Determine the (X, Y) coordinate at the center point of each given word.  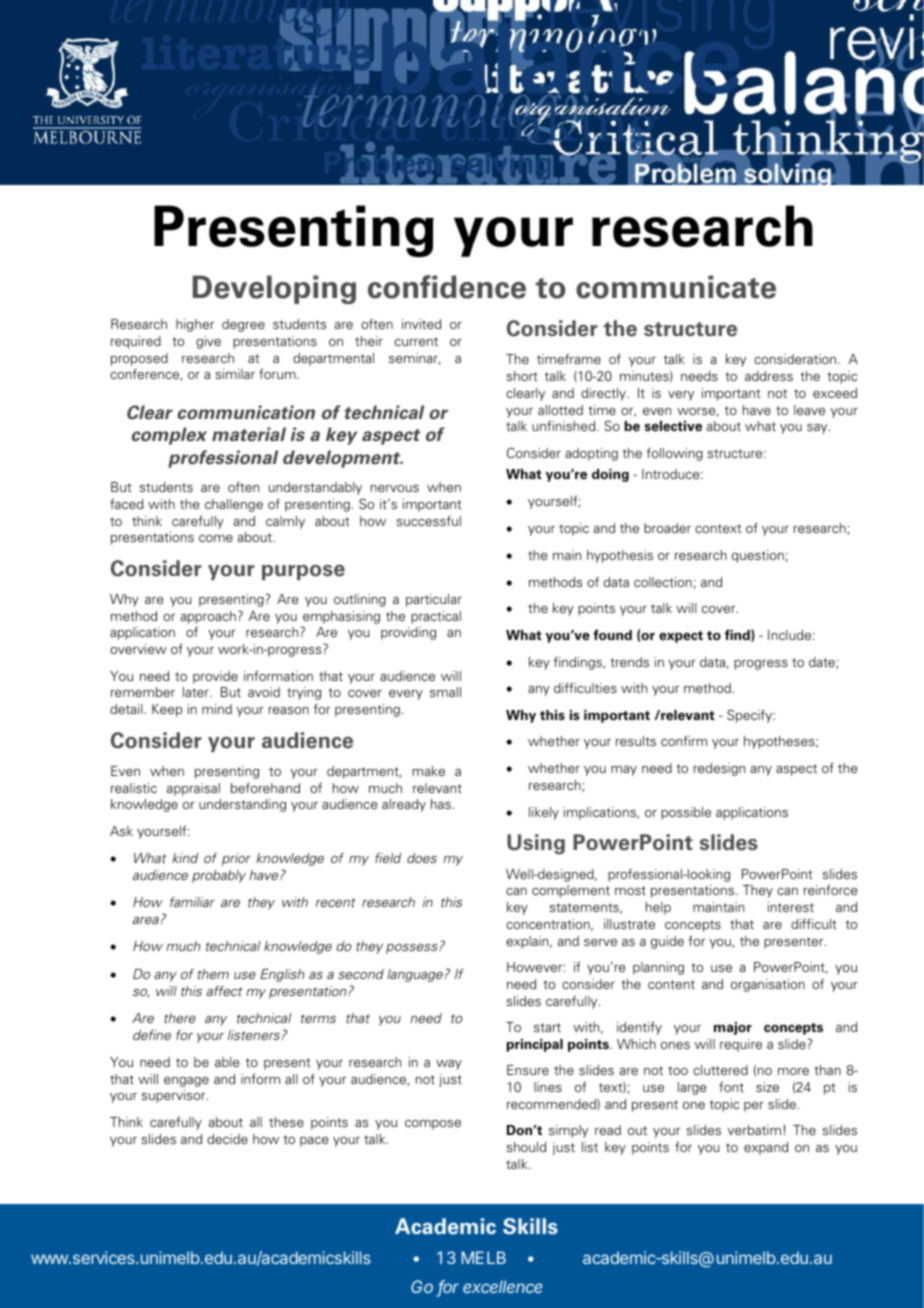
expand (766, 1148)
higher (195, 325)
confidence (447, 287)
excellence (502, 1286)
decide (227, 1139)
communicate (676, 287)
